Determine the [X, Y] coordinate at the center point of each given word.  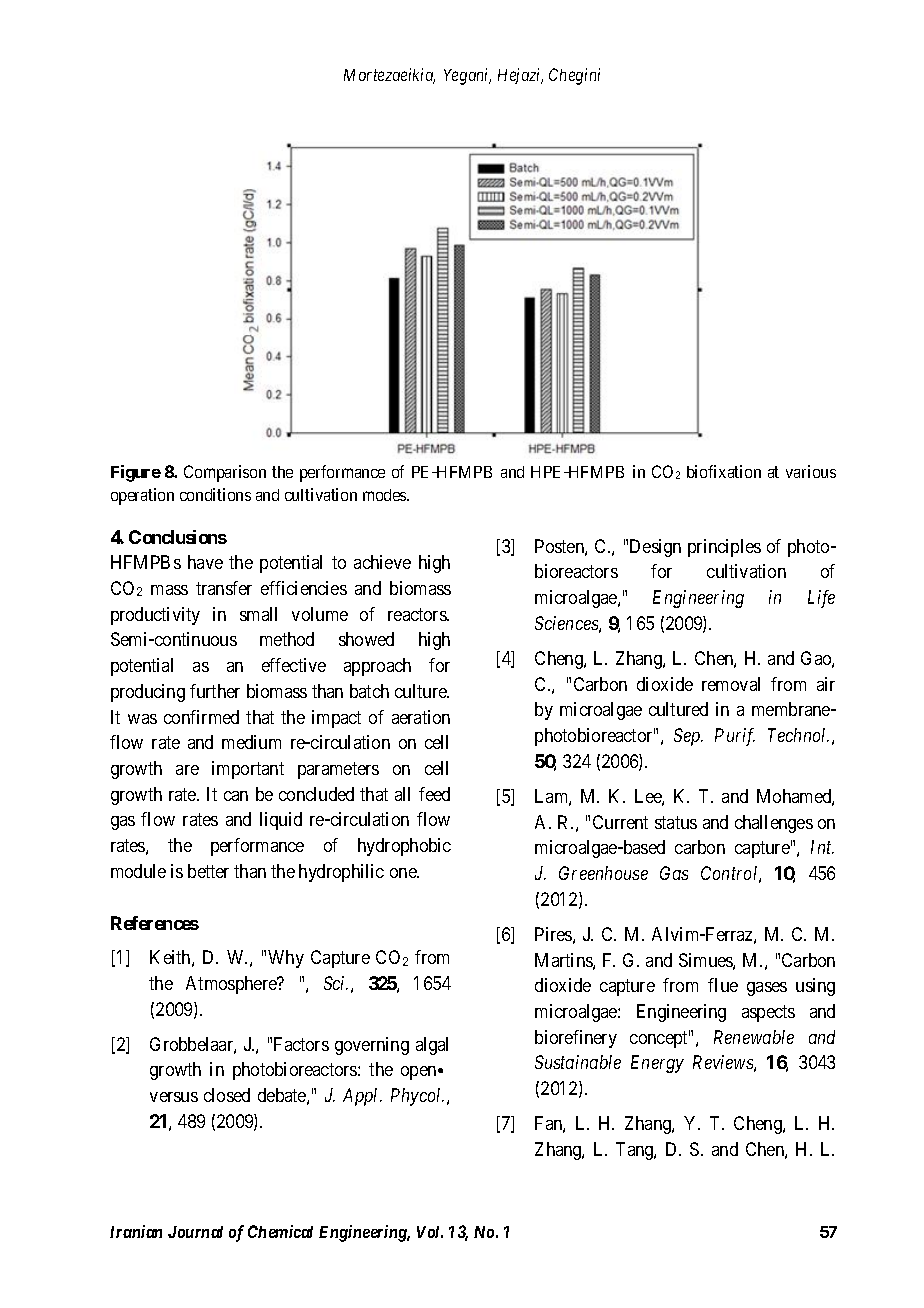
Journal [195, 1232]
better [208, 871]
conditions [215, 494]
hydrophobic [404, 847]
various [811, 471]
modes [385, 495]
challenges [774, 824]
